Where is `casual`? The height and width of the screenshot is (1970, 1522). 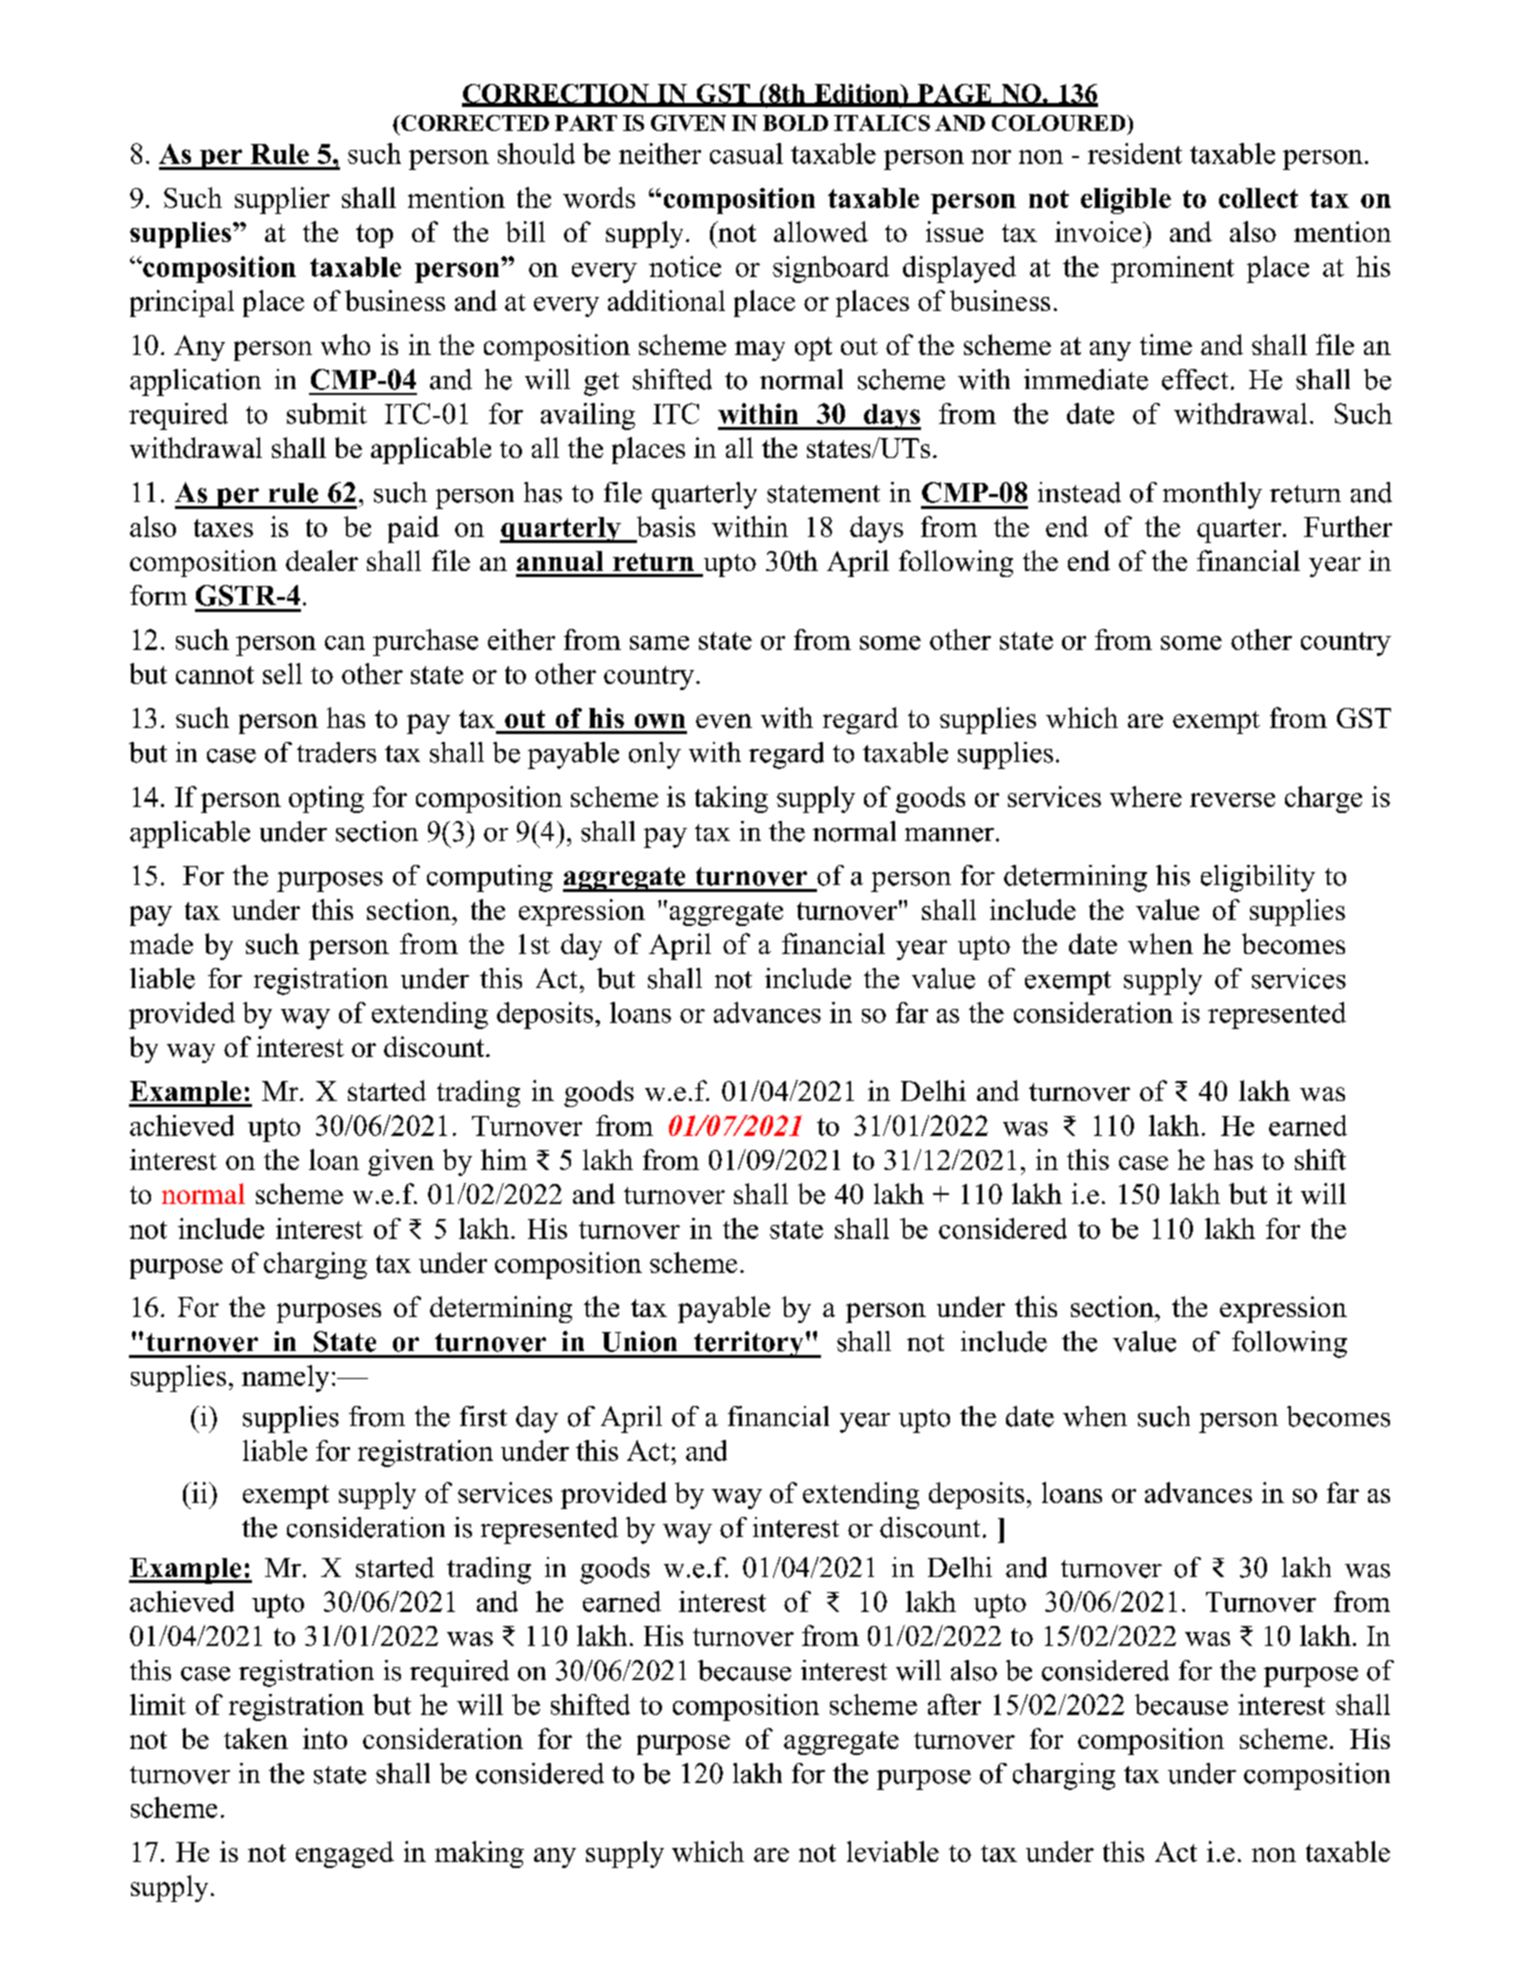
casual is located at coordinates (746, 153).
